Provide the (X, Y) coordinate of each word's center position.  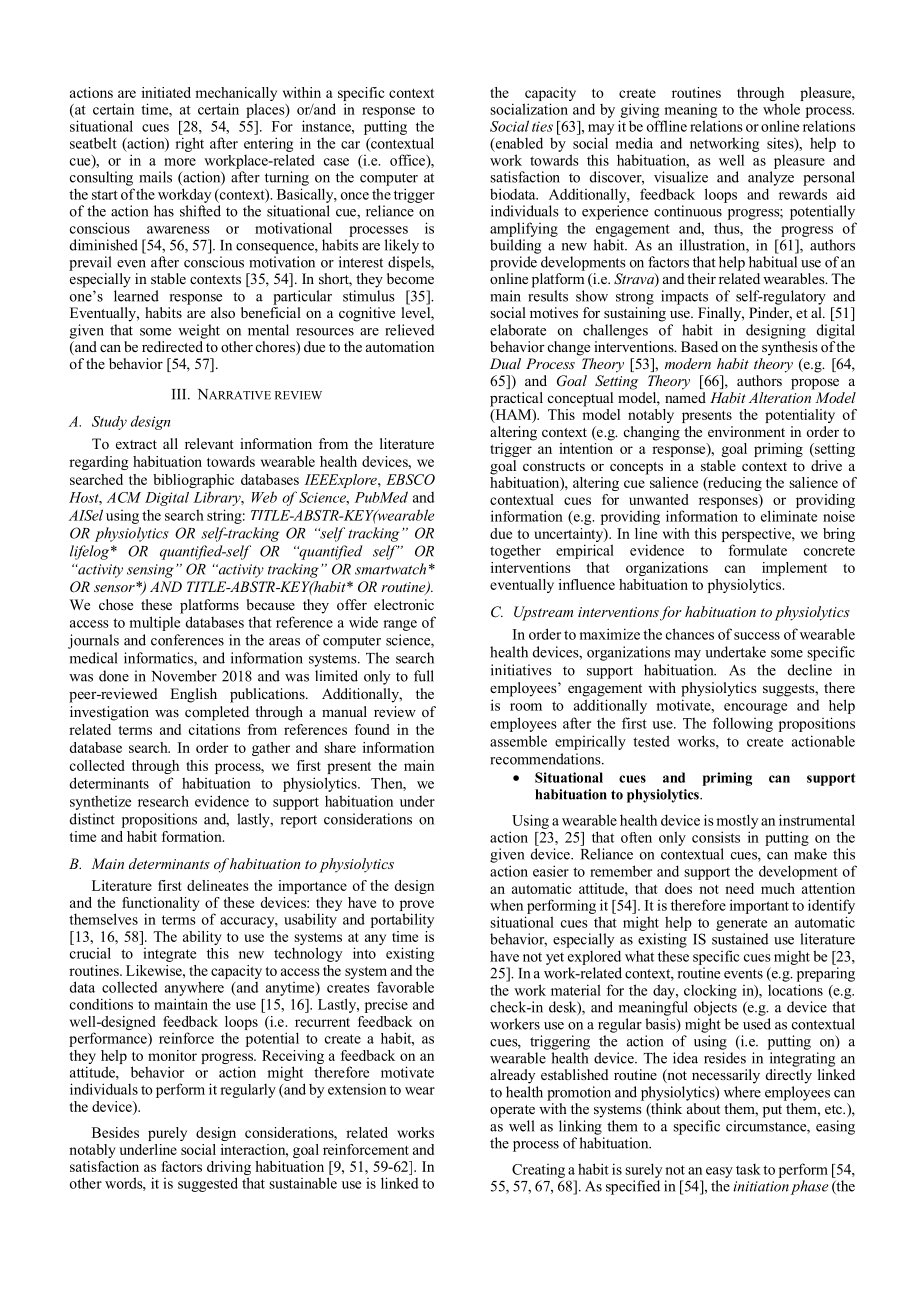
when (506, 905)
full (424, 676)
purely (167, 1134)
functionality (160, 905)
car (350, 145)
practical (516, 399)
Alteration (780, 397)
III (180, 394)
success (757, 636)
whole (781, 109)
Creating (538, 1171)
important (759, 906)
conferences (187, 640)
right (189, 144)
